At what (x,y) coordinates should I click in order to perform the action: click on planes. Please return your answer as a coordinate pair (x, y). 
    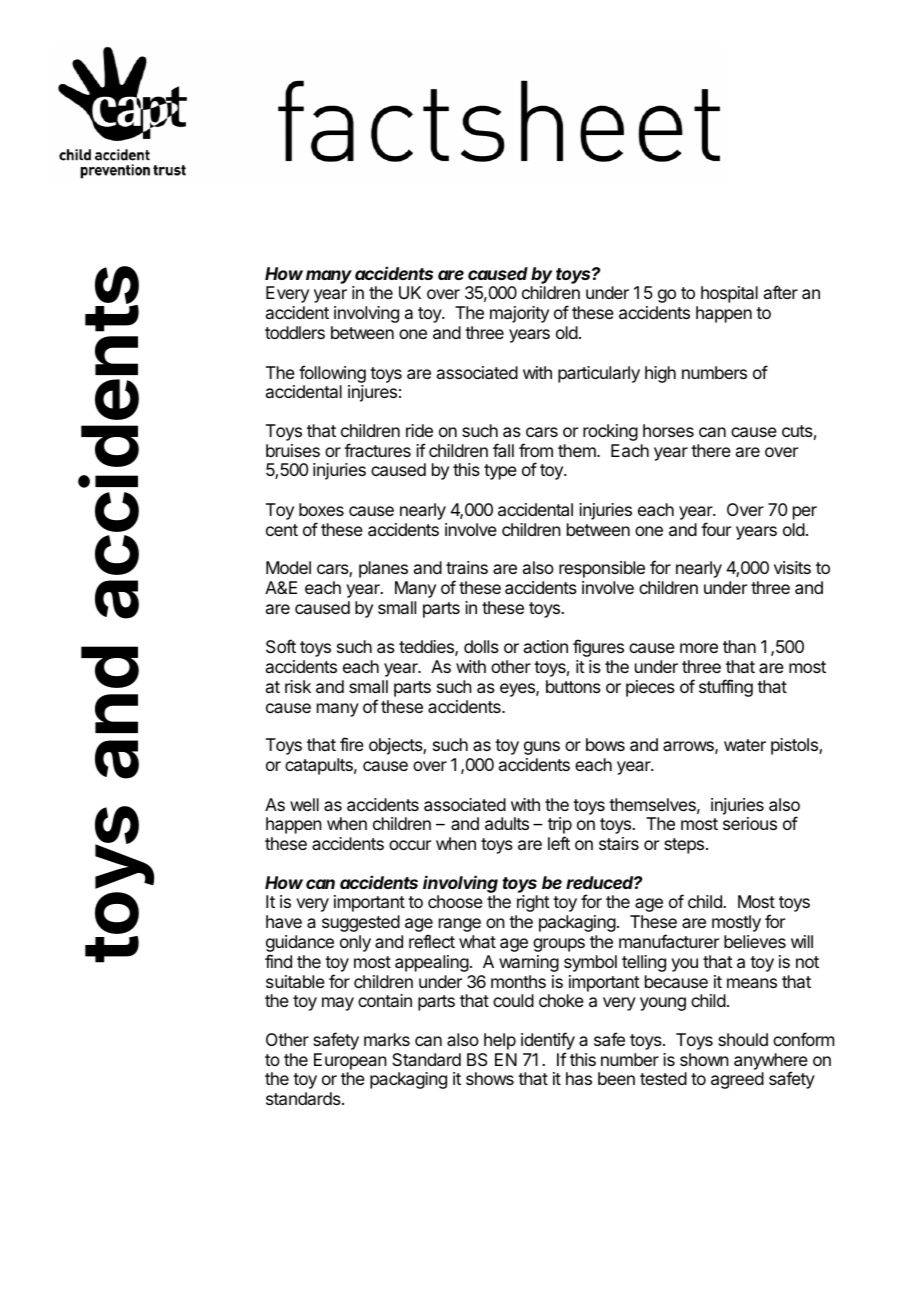
    Looking at the image, I should click on (383, 569).
